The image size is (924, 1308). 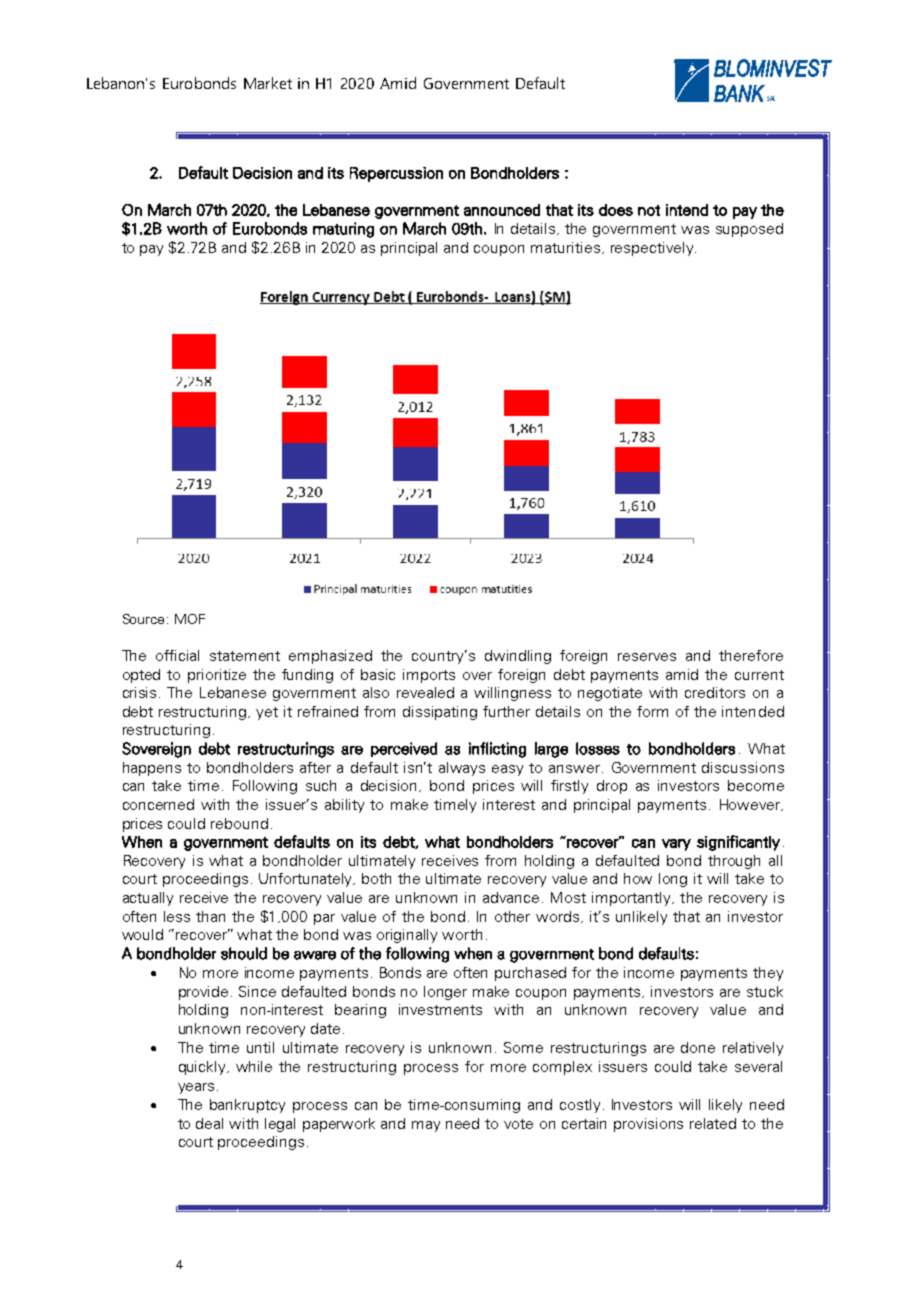 What do you see at coordinates (268, 83) in the document?
I see `Market` at bounding box center [268, 83].
